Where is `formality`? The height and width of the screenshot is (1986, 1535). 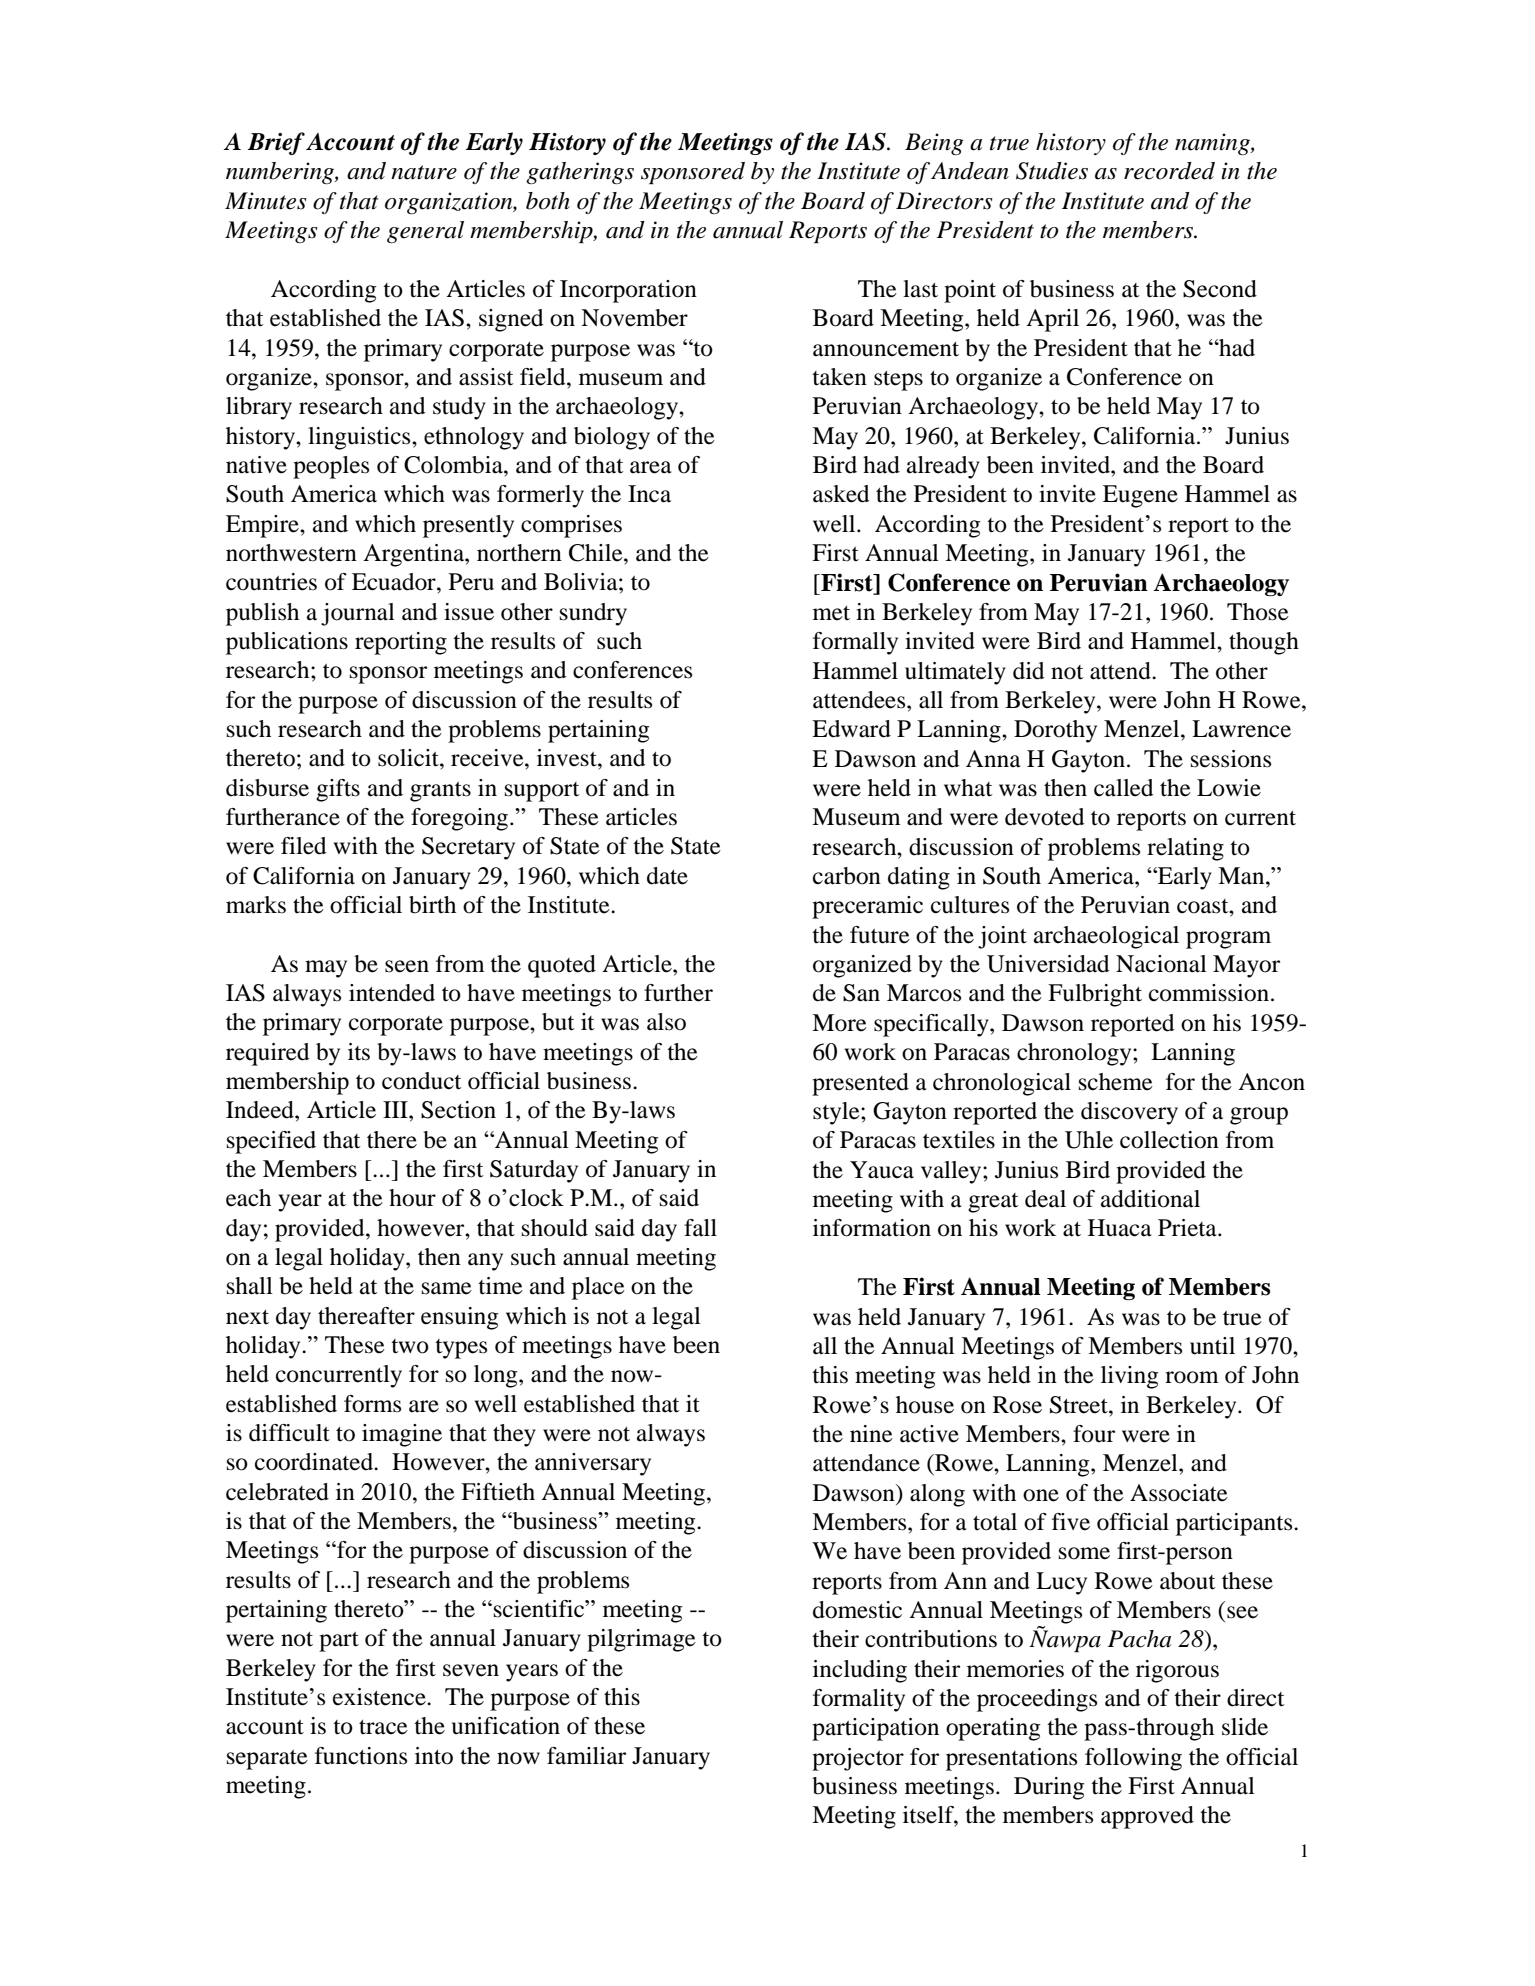
formality is located at coordinates (859, 1700).
